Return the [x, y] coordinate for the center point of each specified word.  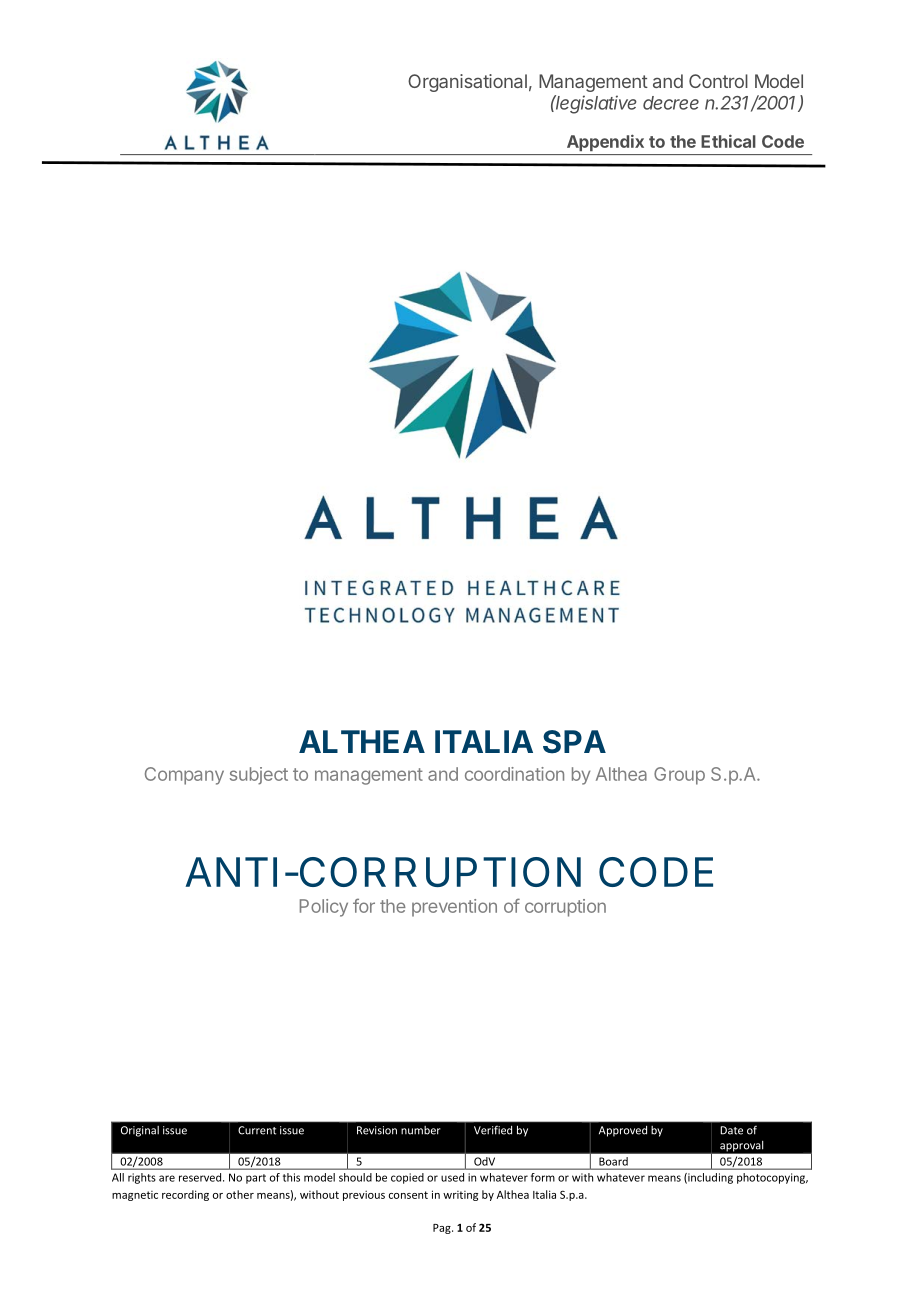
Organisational [467, 83]
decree [671, 103]
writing [460, 1196]
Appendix [605, 143]
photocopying [772, 1178]
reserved [201, 1177]
